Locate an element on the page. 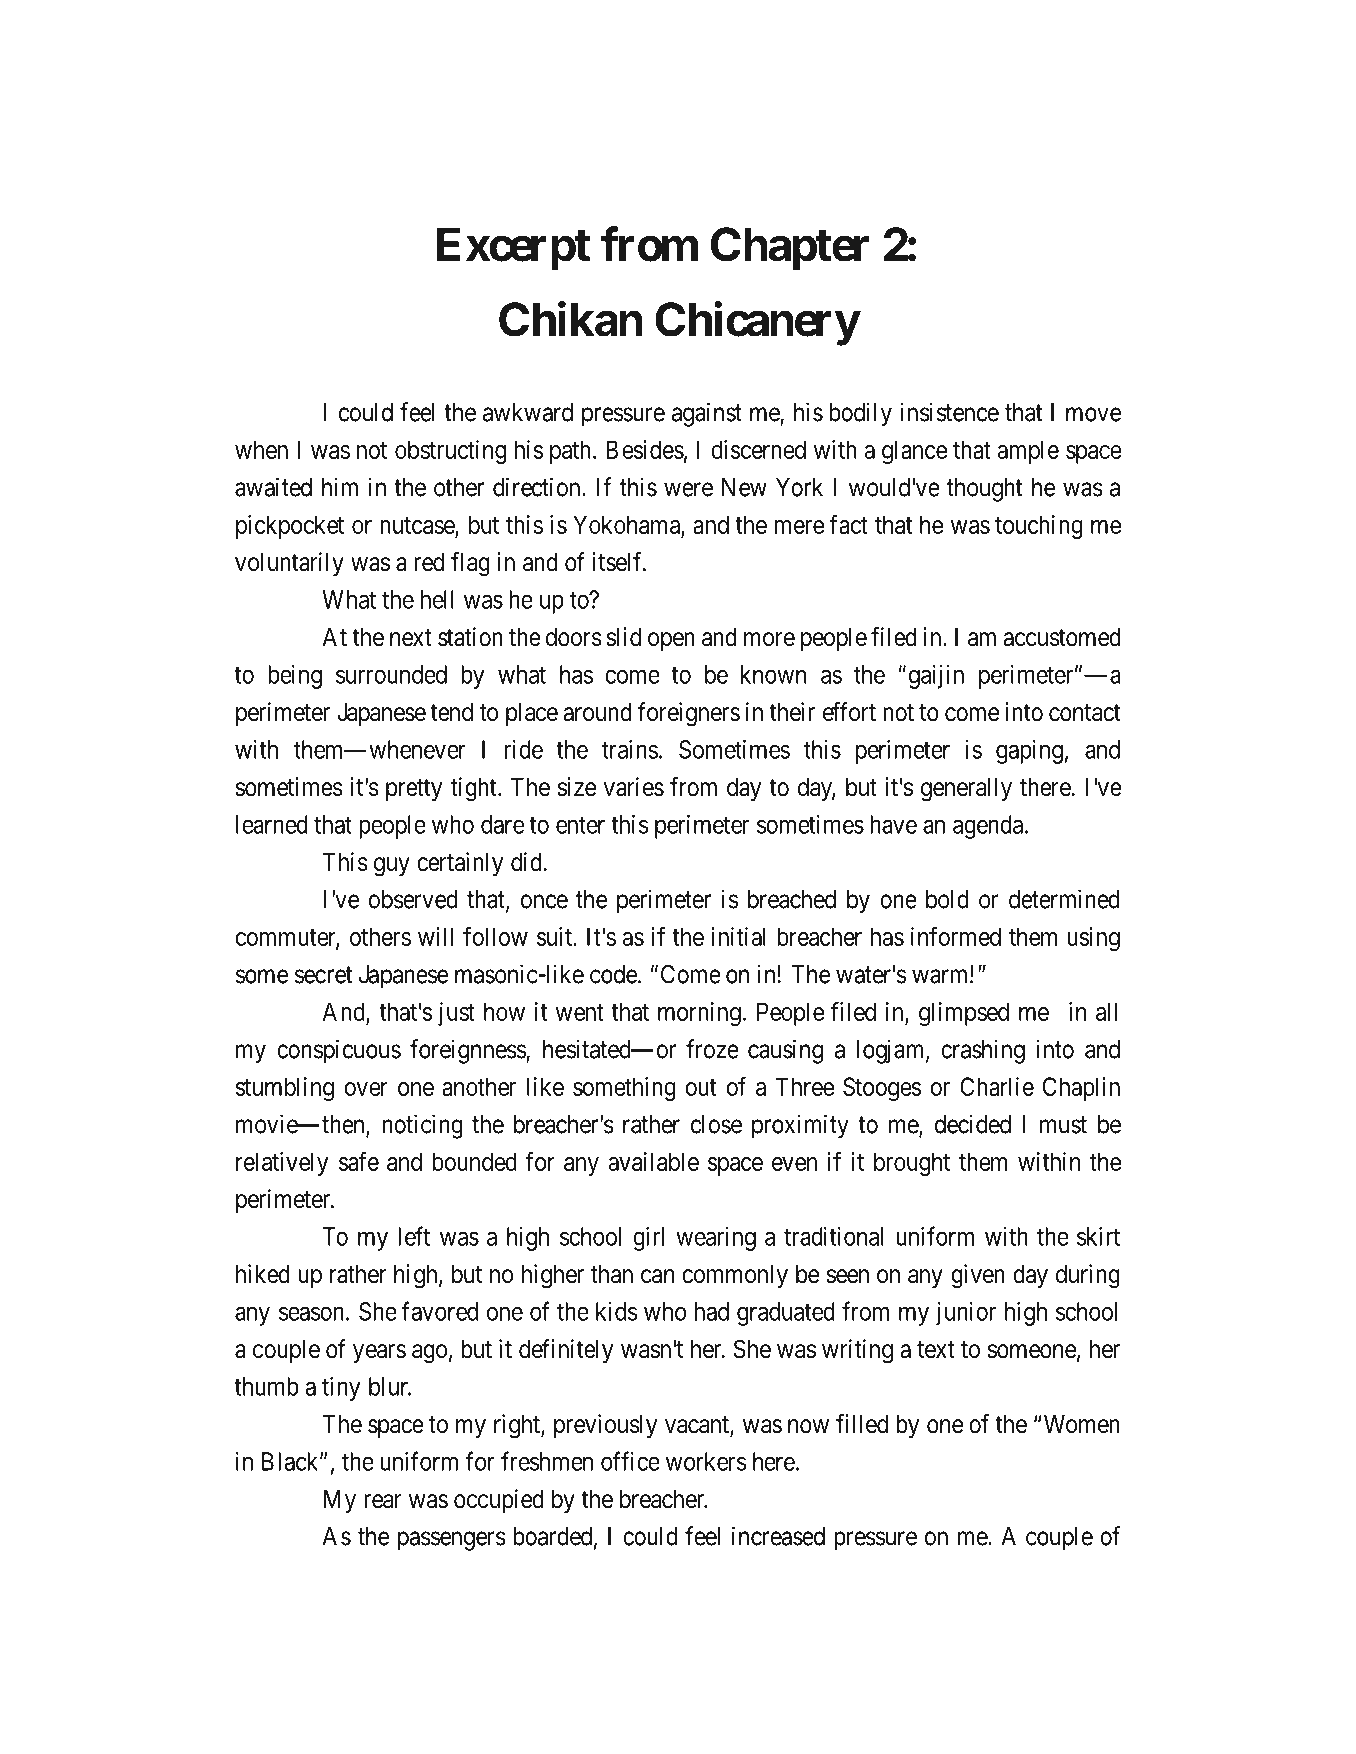 The height and width of the image is (1754, 1356). insistence is located at coordinates (949, 412).
